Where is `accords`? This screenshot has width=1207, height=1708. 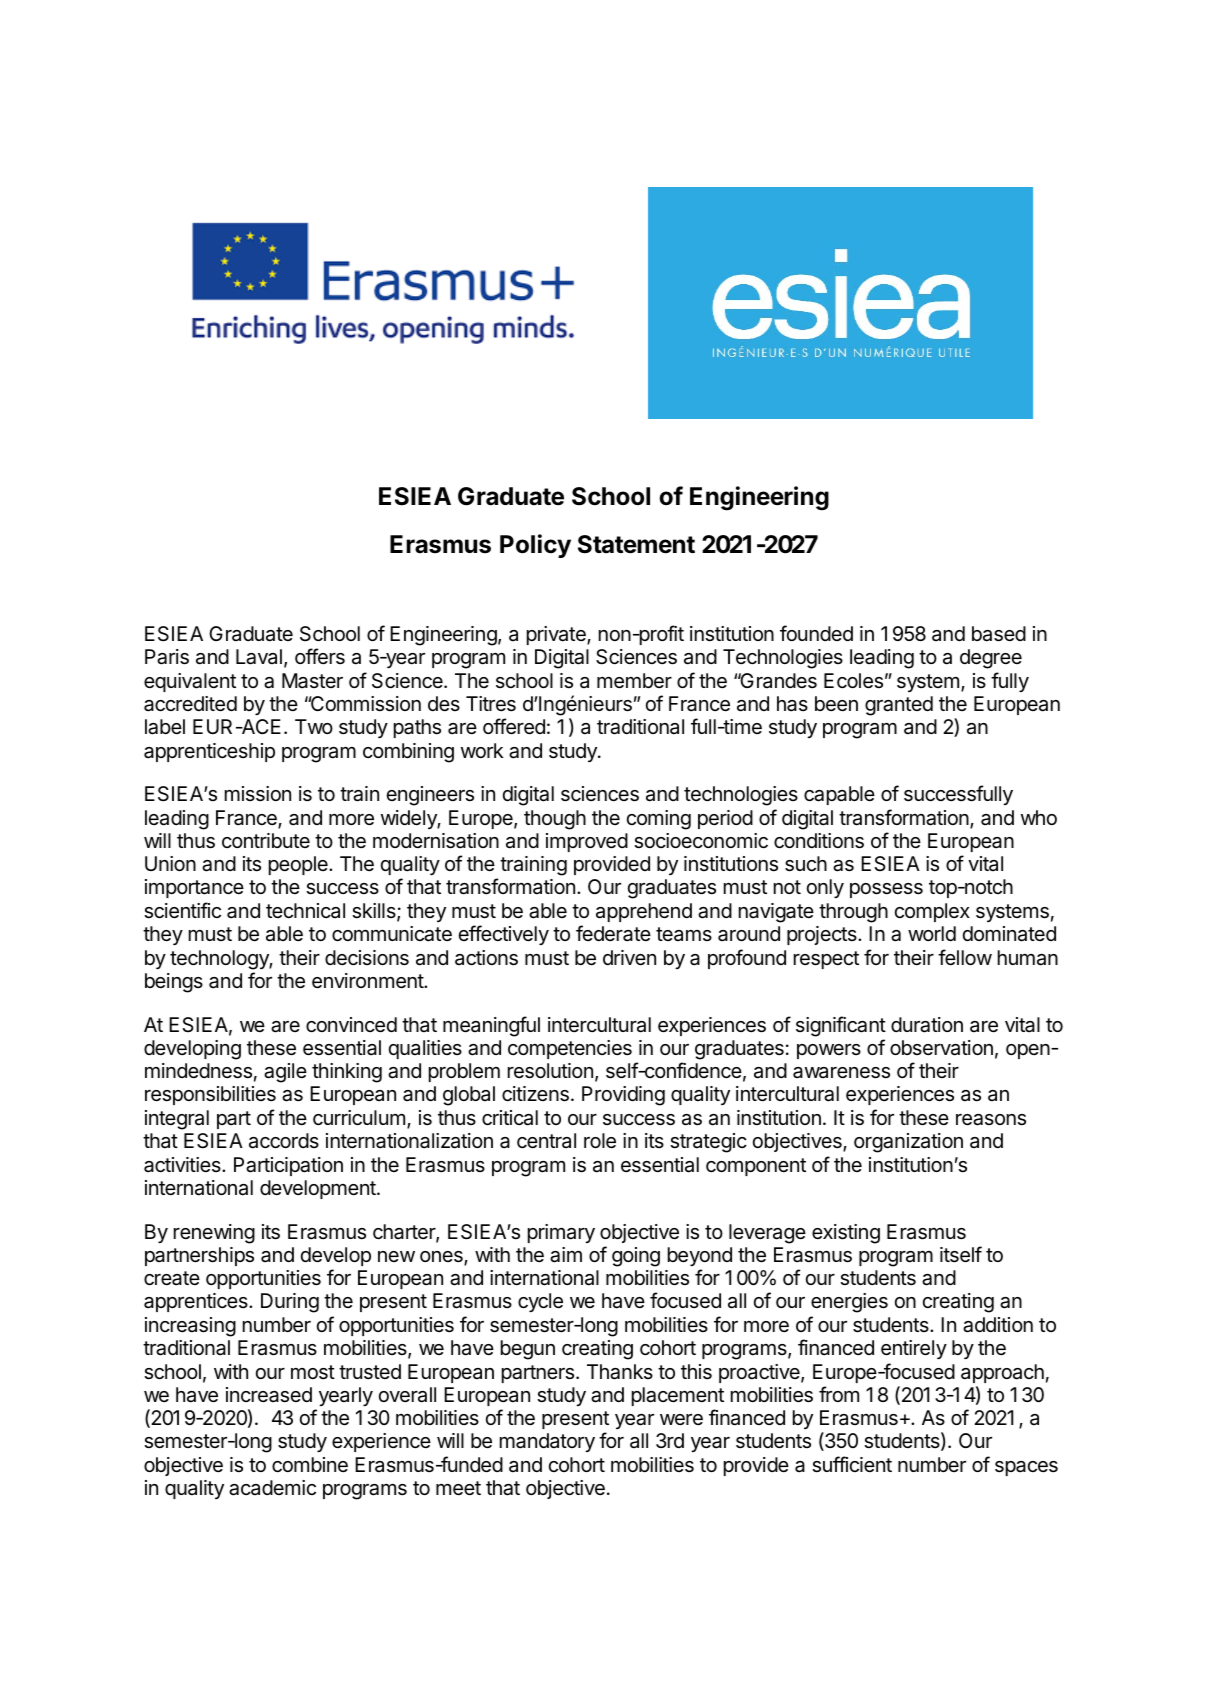
accords is located at coordinates (284, 1141).
